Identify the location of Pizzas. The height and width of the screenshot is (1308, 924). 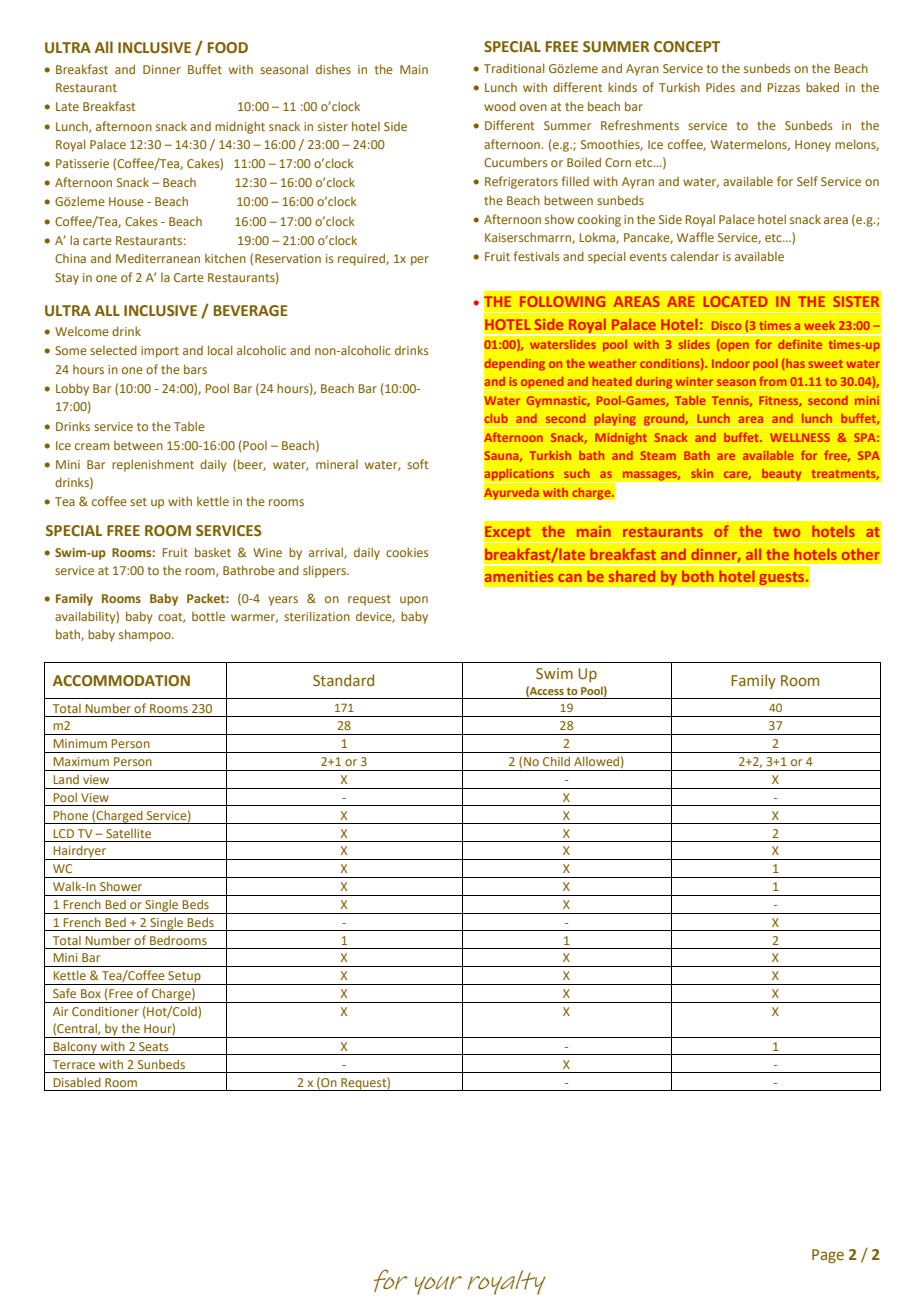
(784, 87).
